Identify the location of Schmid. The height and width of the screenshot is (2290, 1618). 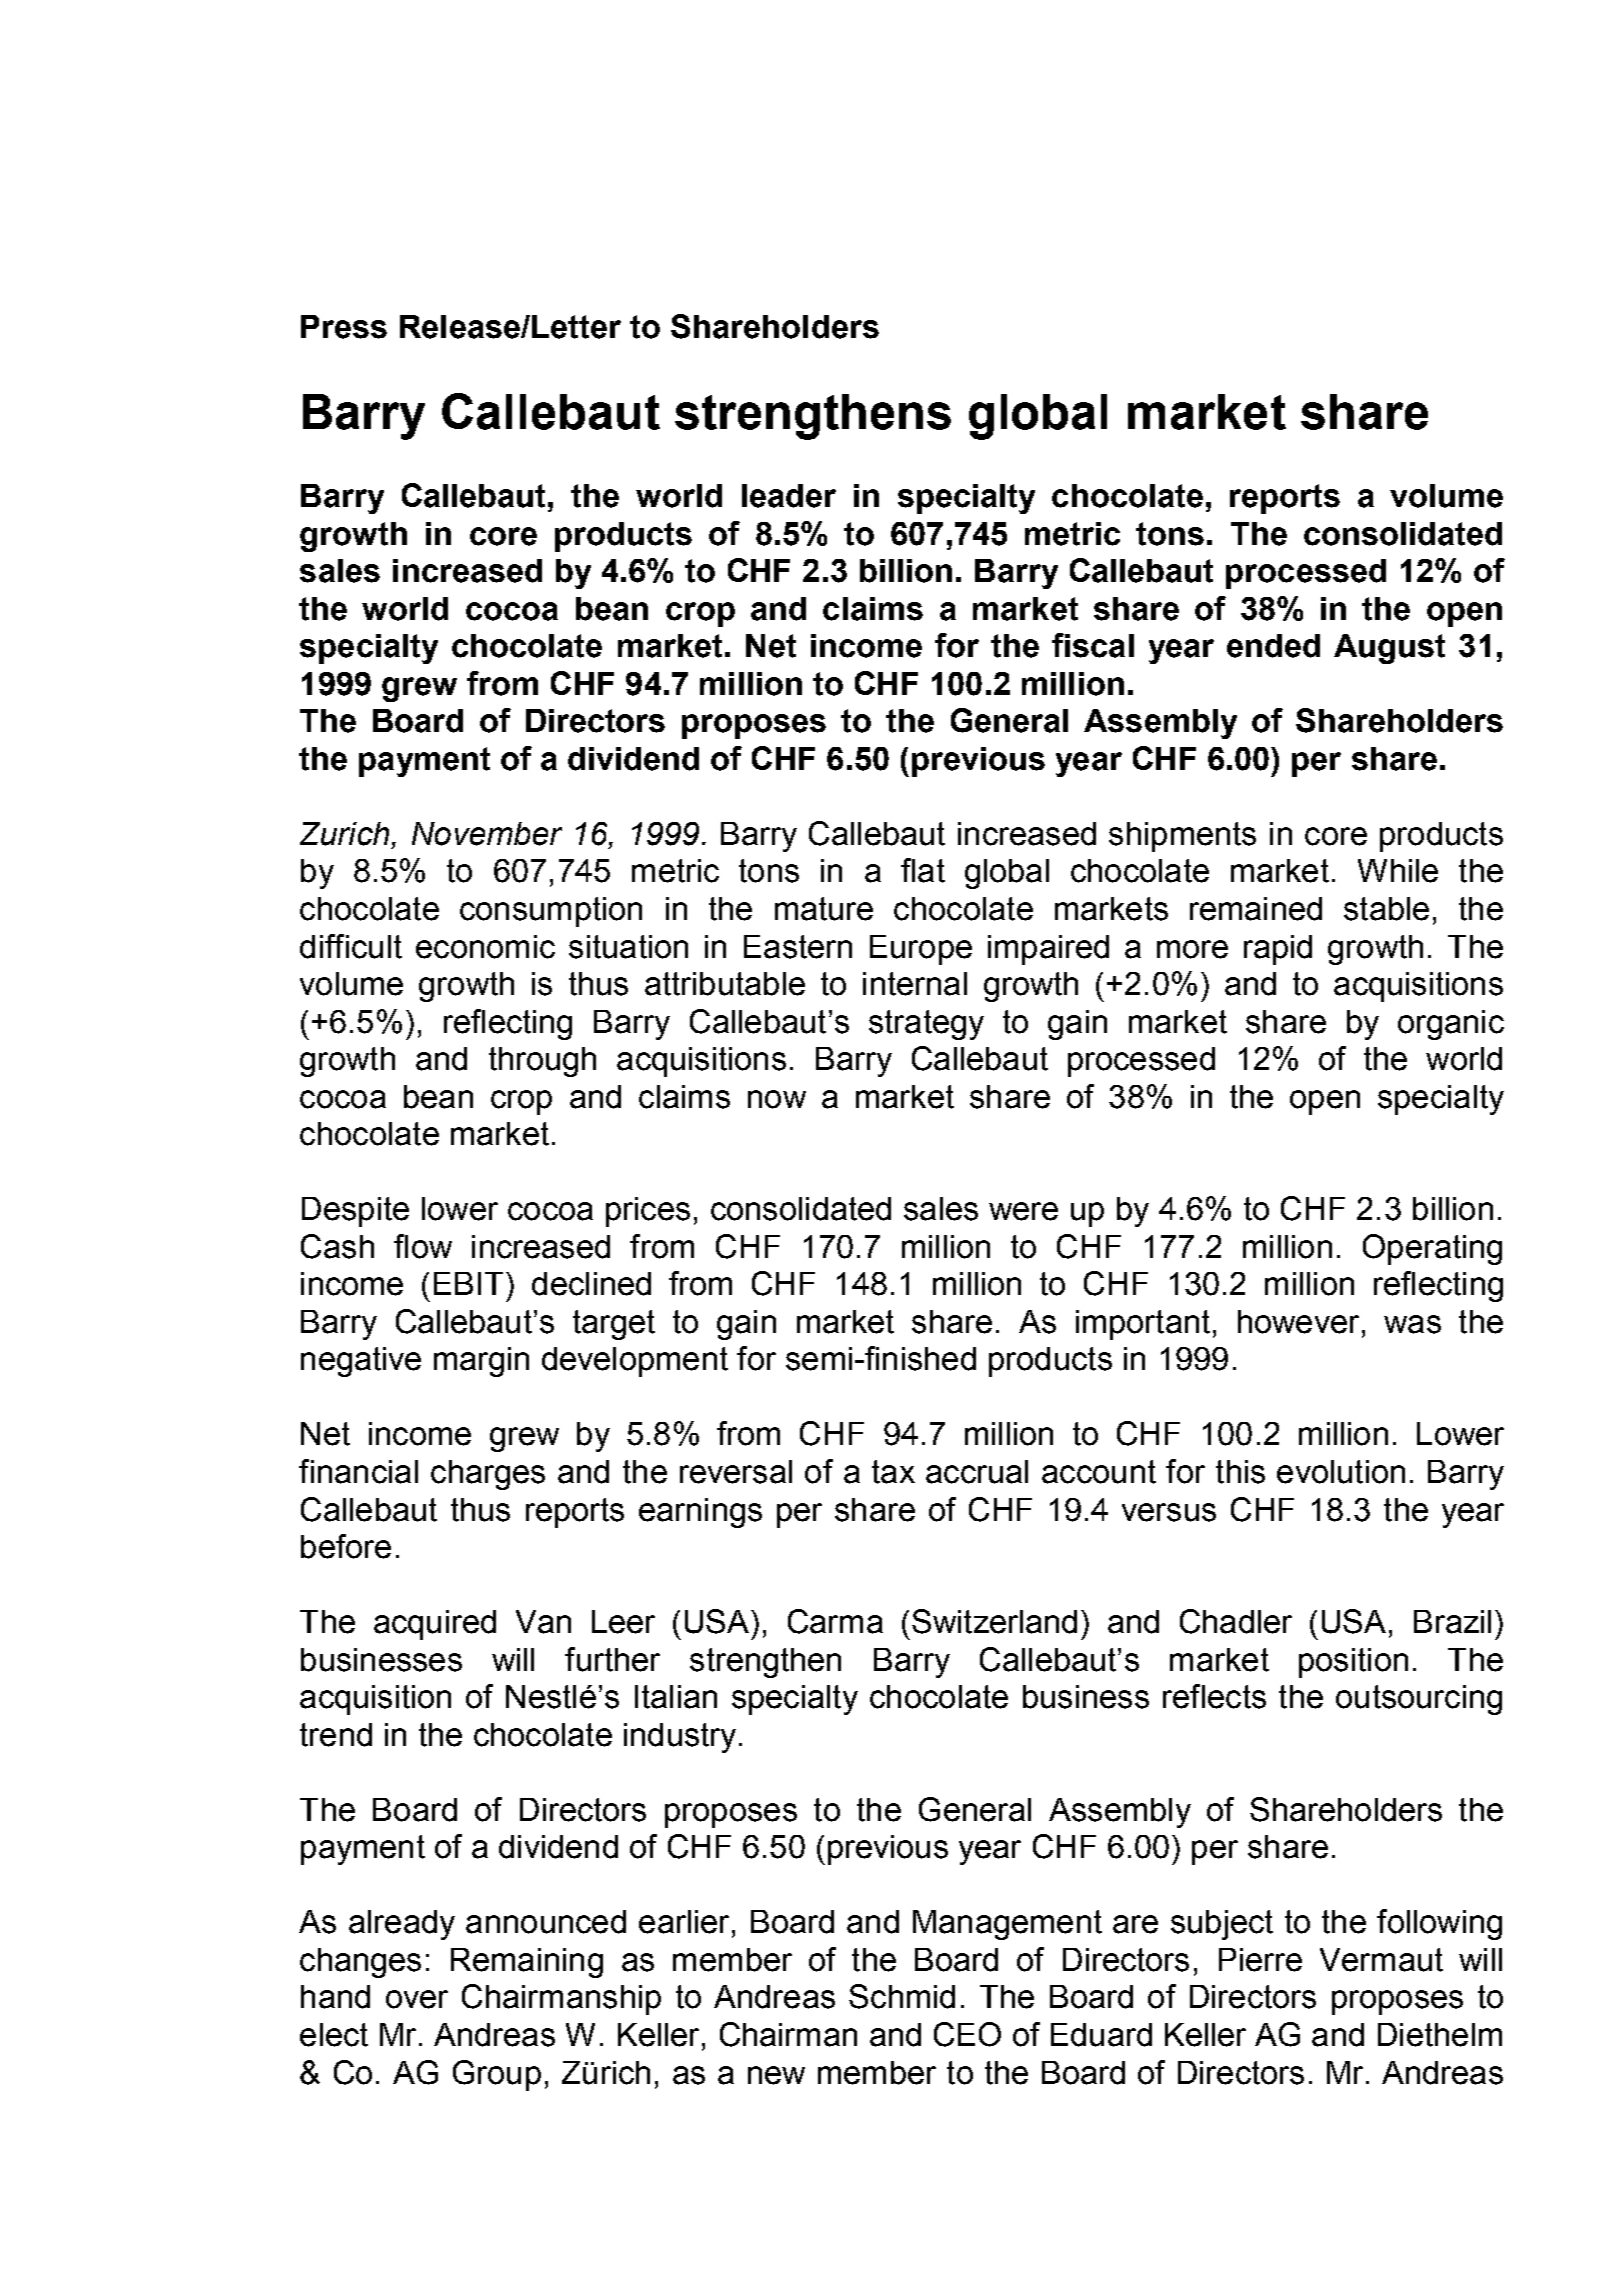
(902, 1996).
